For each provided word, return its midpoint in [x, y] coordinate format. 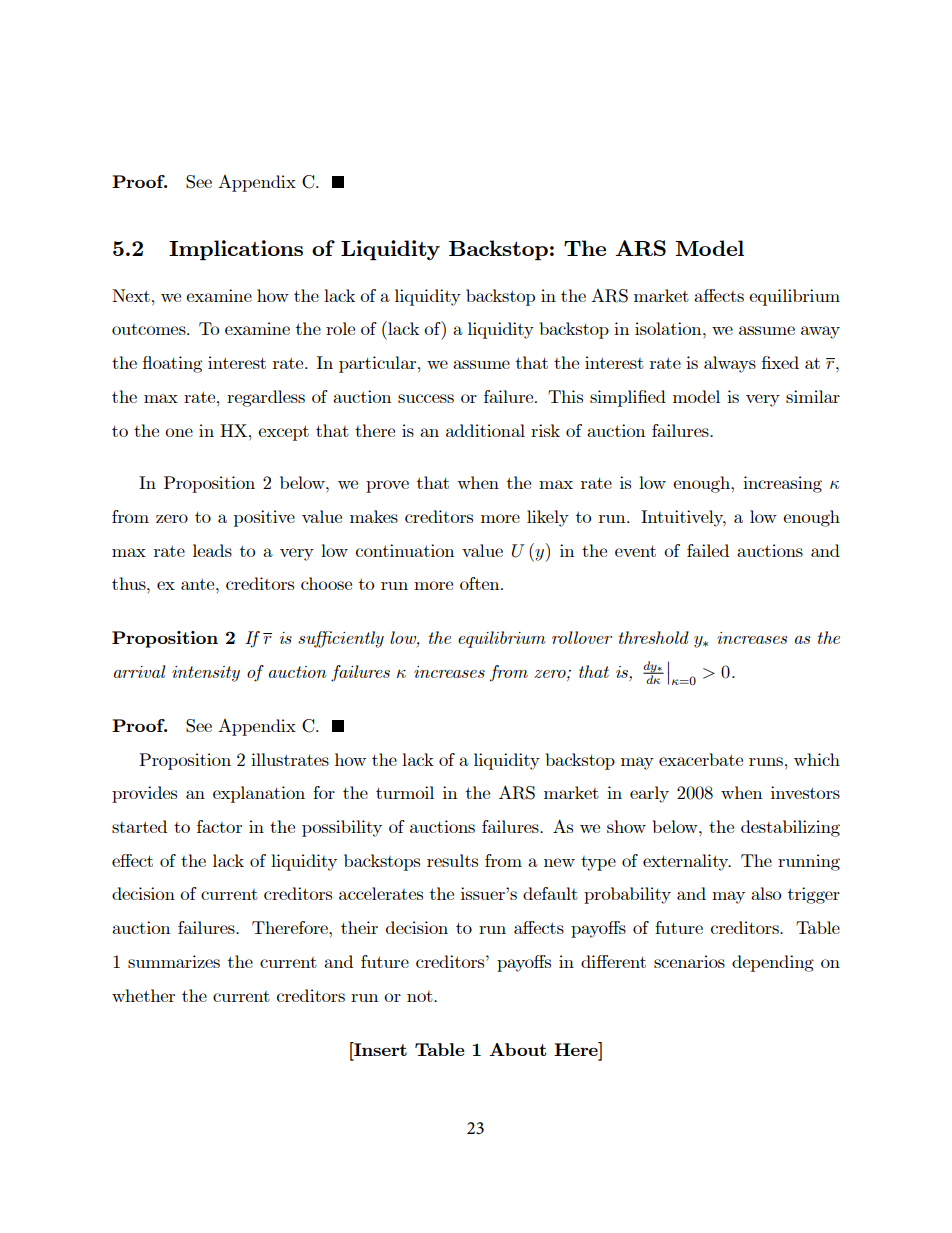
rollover [582, 637]
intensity [206, 674]
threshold [654, 637]
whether [143, 995]
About [517, 1049]
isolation [669, 328]
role [340, 328]
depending [773, 963]
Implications [236, 250]
